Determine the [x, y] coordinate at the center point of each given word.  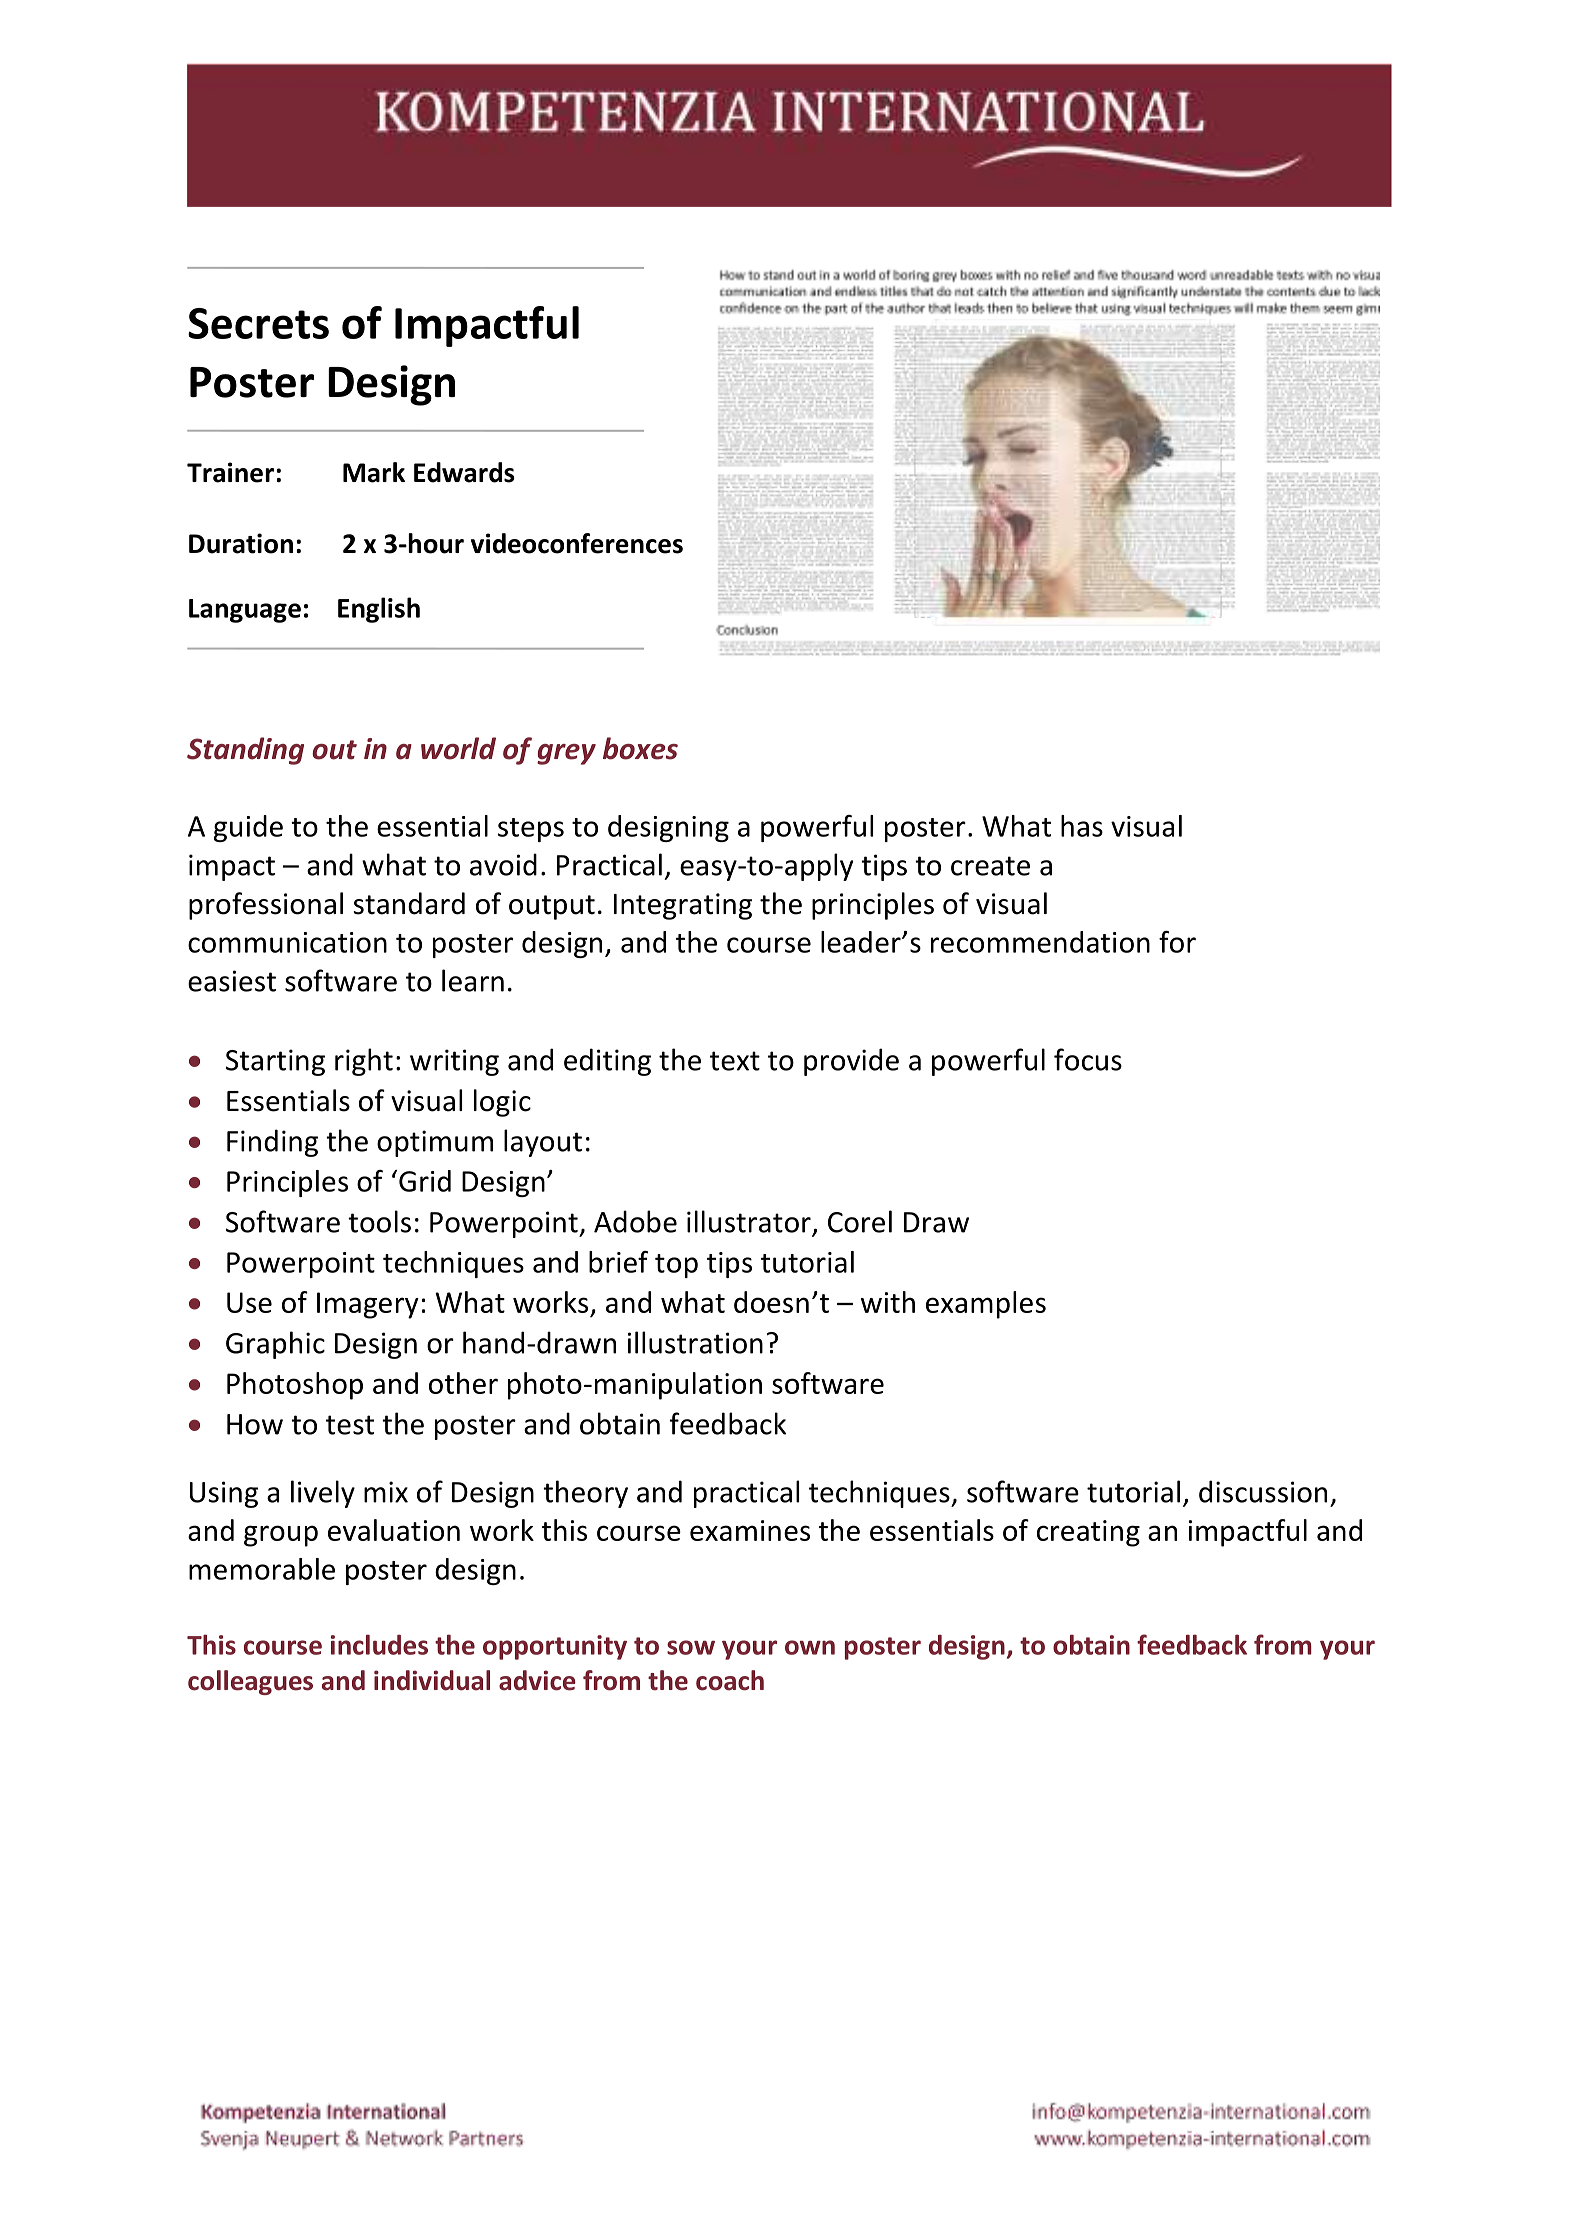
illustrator [749, 1221]
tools [379, 1221]
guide [248, 828]
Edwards [464, 472]
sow [691, 1647]
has [1082, 826]
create [990, 866]
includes [379, 1644]
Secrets [258, 323]
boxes [640, 748]
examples [986, 1305]
